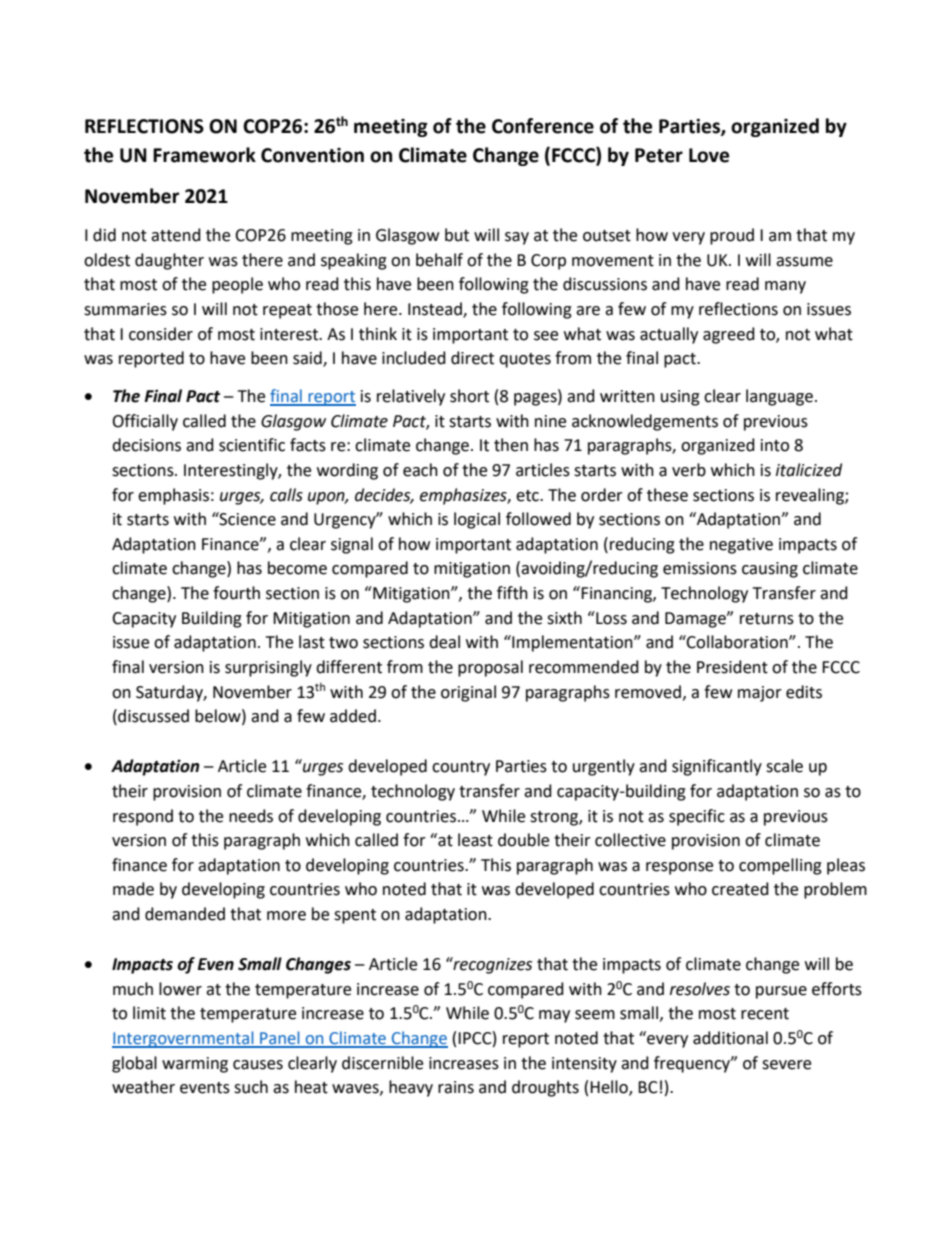 The height and width of the image is (1233, 952). What do you see at coordinates (786, 1065) in the image?
I see `severe` at bounding box center [786, 1065].
